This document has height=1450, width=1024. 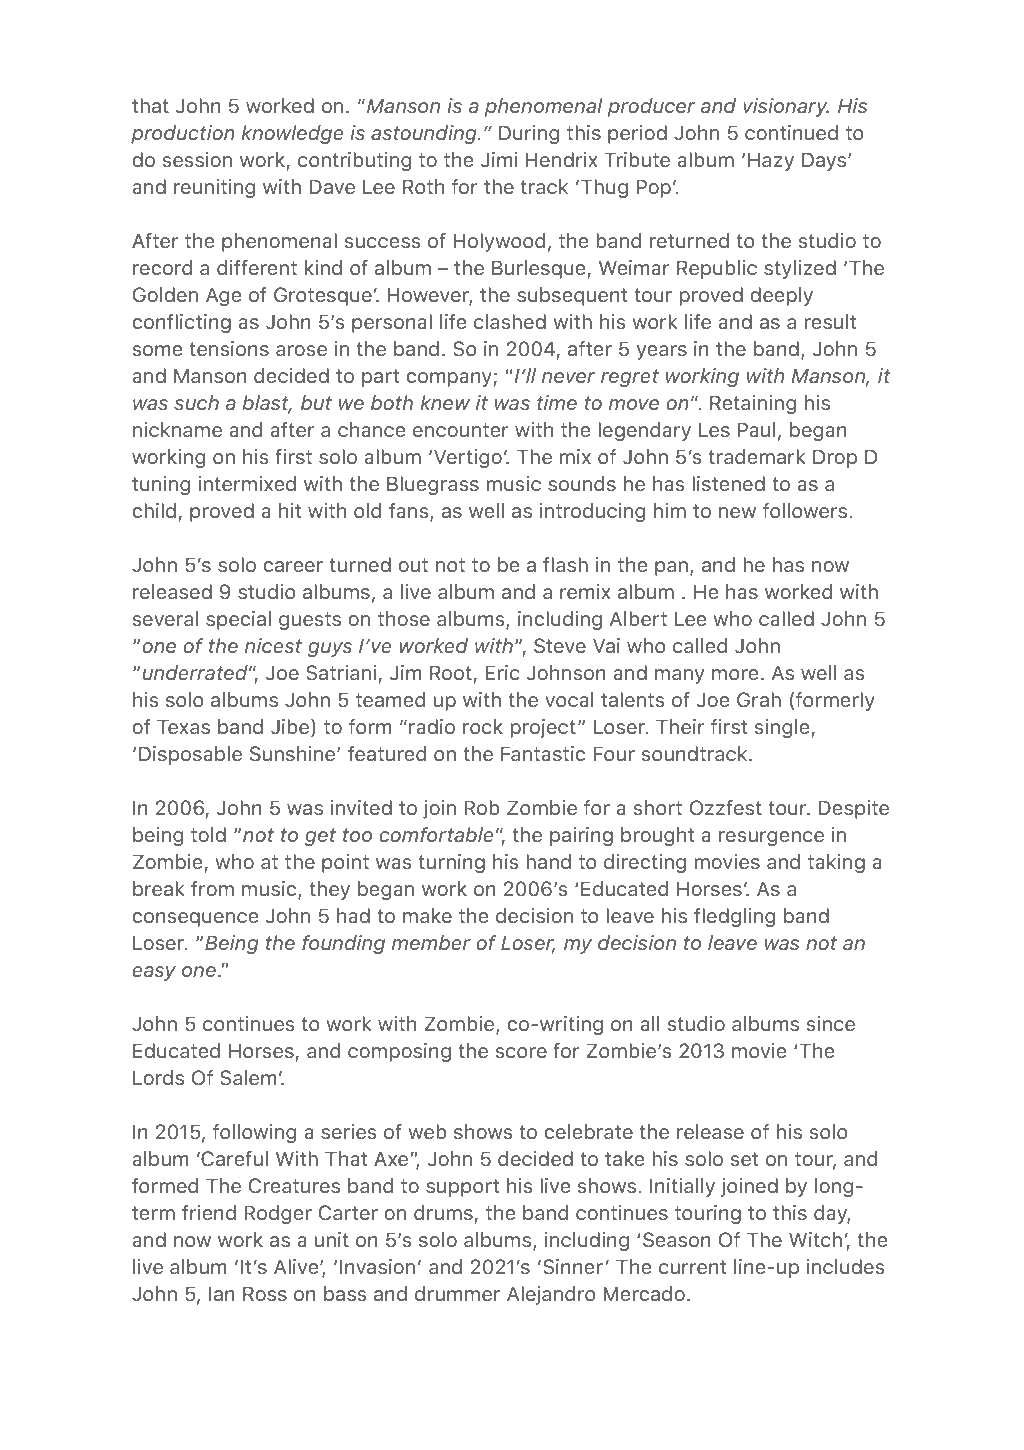 I want to click on from, so click(x=212, y=888).
